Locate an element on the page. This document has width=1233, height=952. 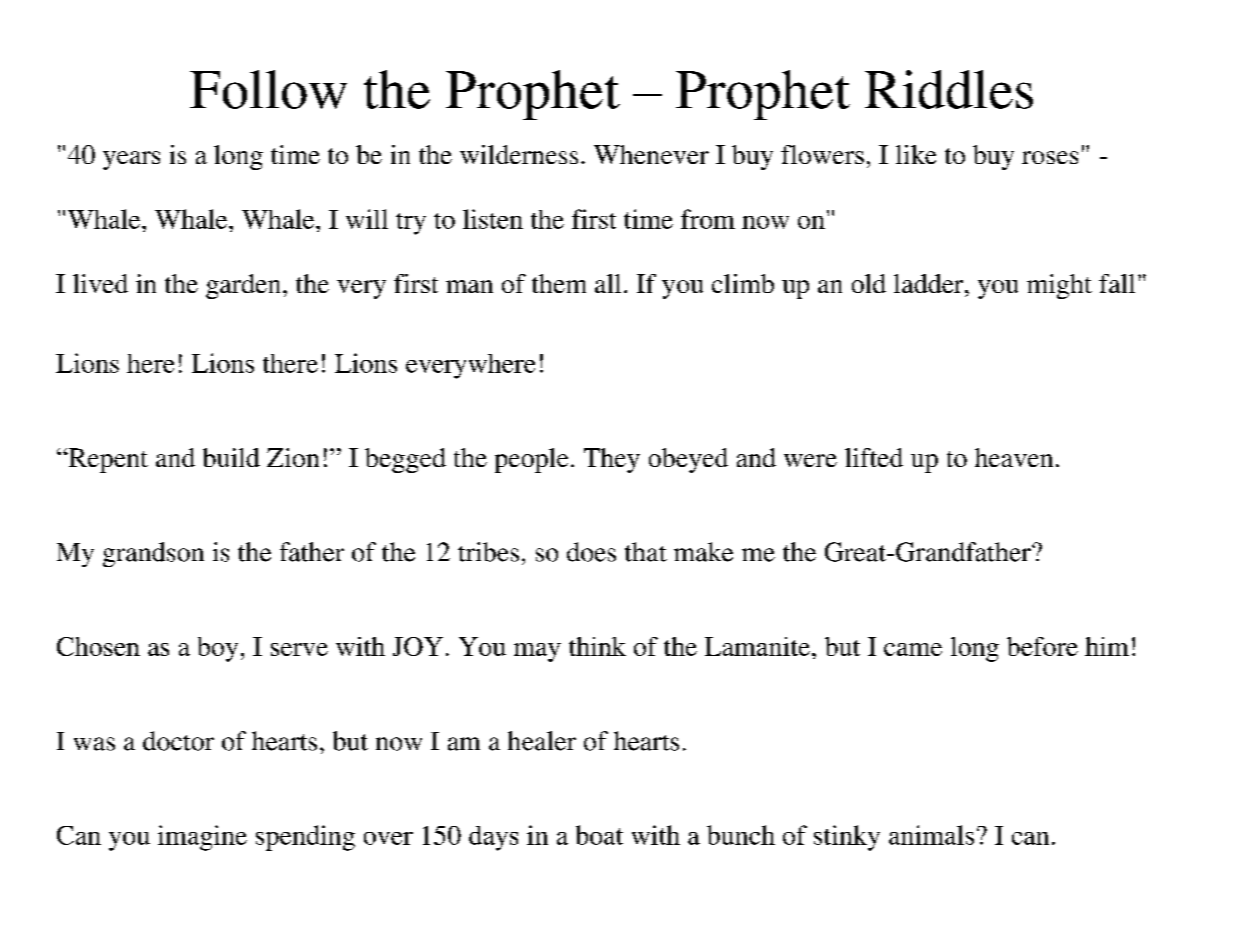
might is located at coordinates (1059, 286).
